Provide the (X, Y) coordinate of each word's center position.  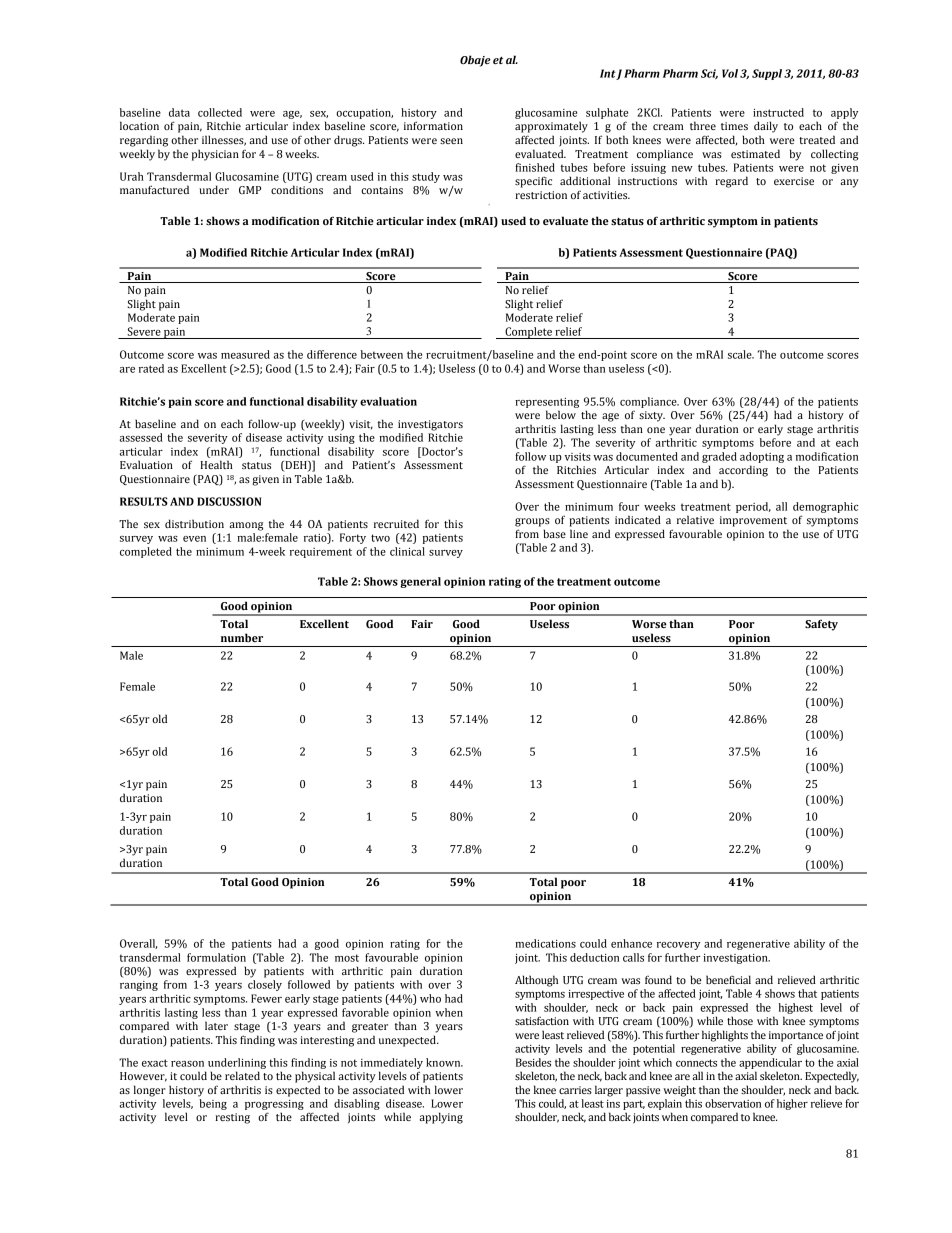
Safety (821, 625)
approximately (551, 127)
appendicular (770, 1063)
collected (220, 112)
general (420, 582)
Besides (533, 1062)
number (242, 637)
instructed (778, 112)
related (242, 1075)
